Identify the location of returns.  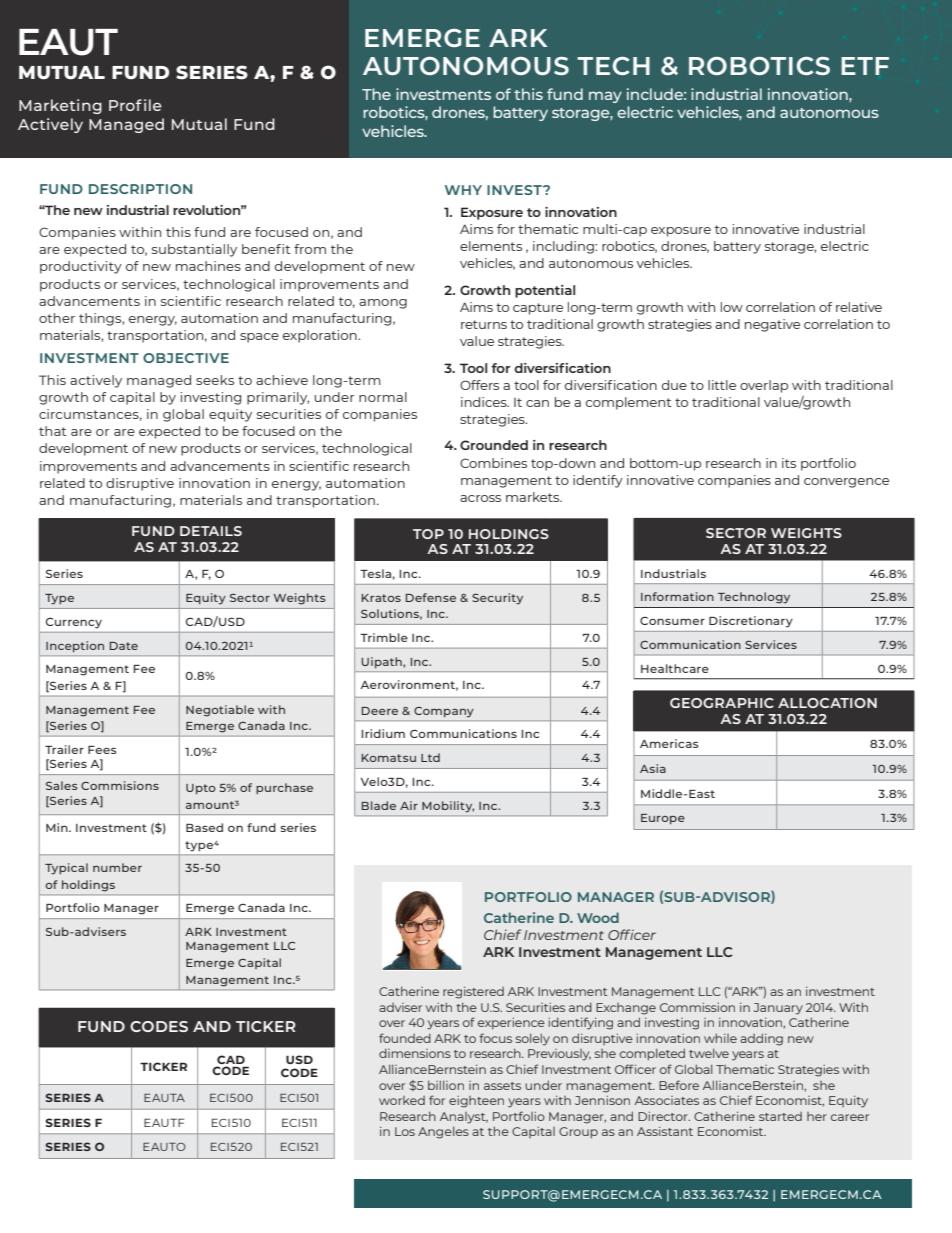
(484, 324).
